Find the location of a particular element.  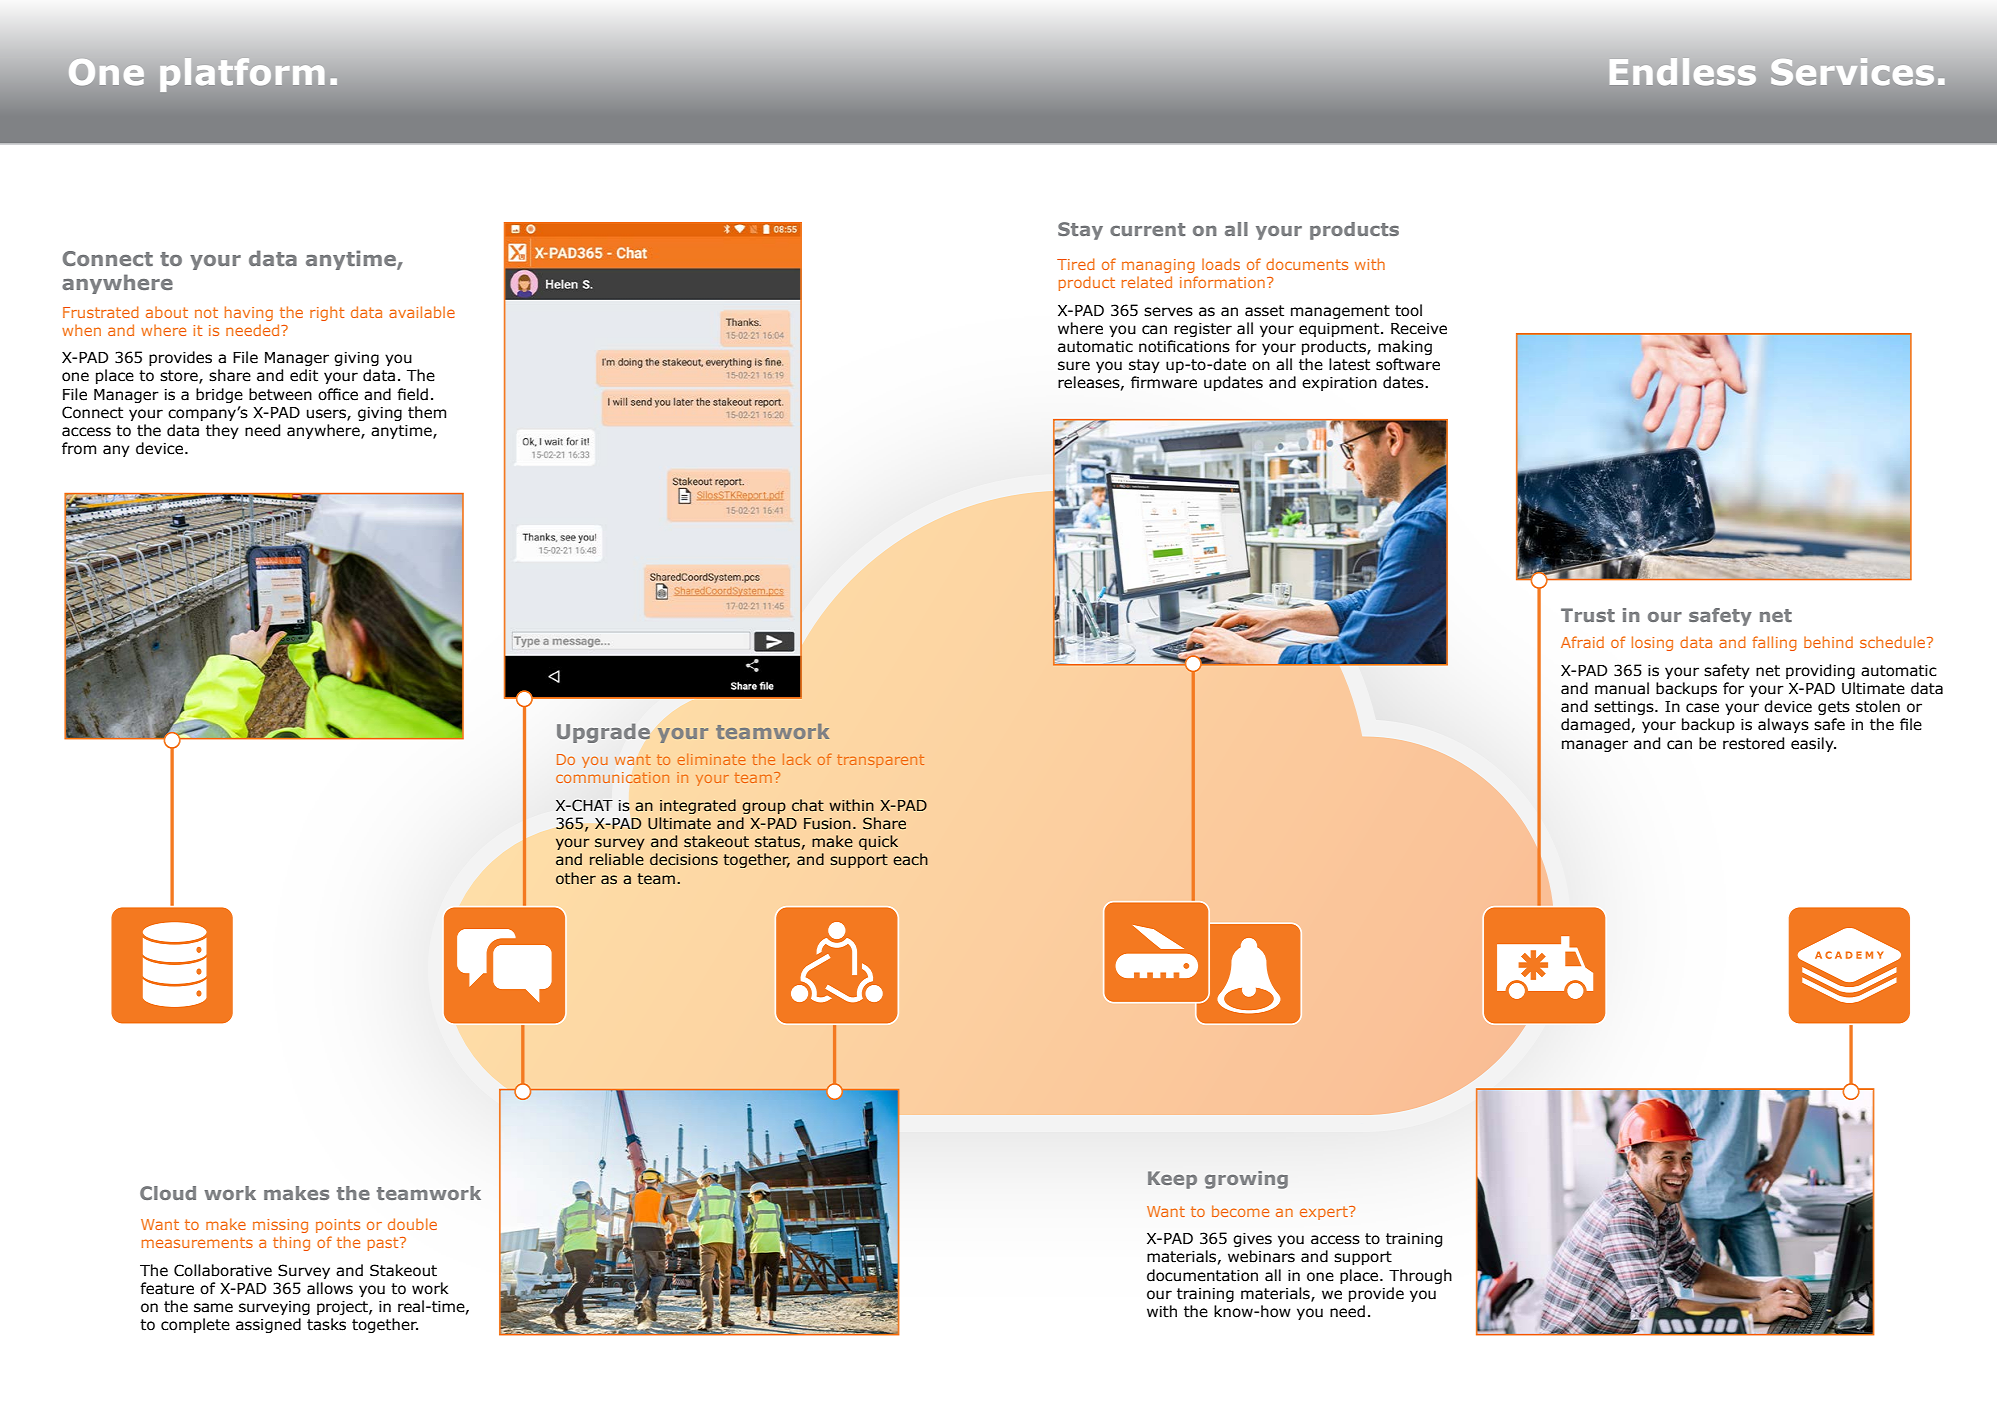

each is located at coordinates (910, 859).
